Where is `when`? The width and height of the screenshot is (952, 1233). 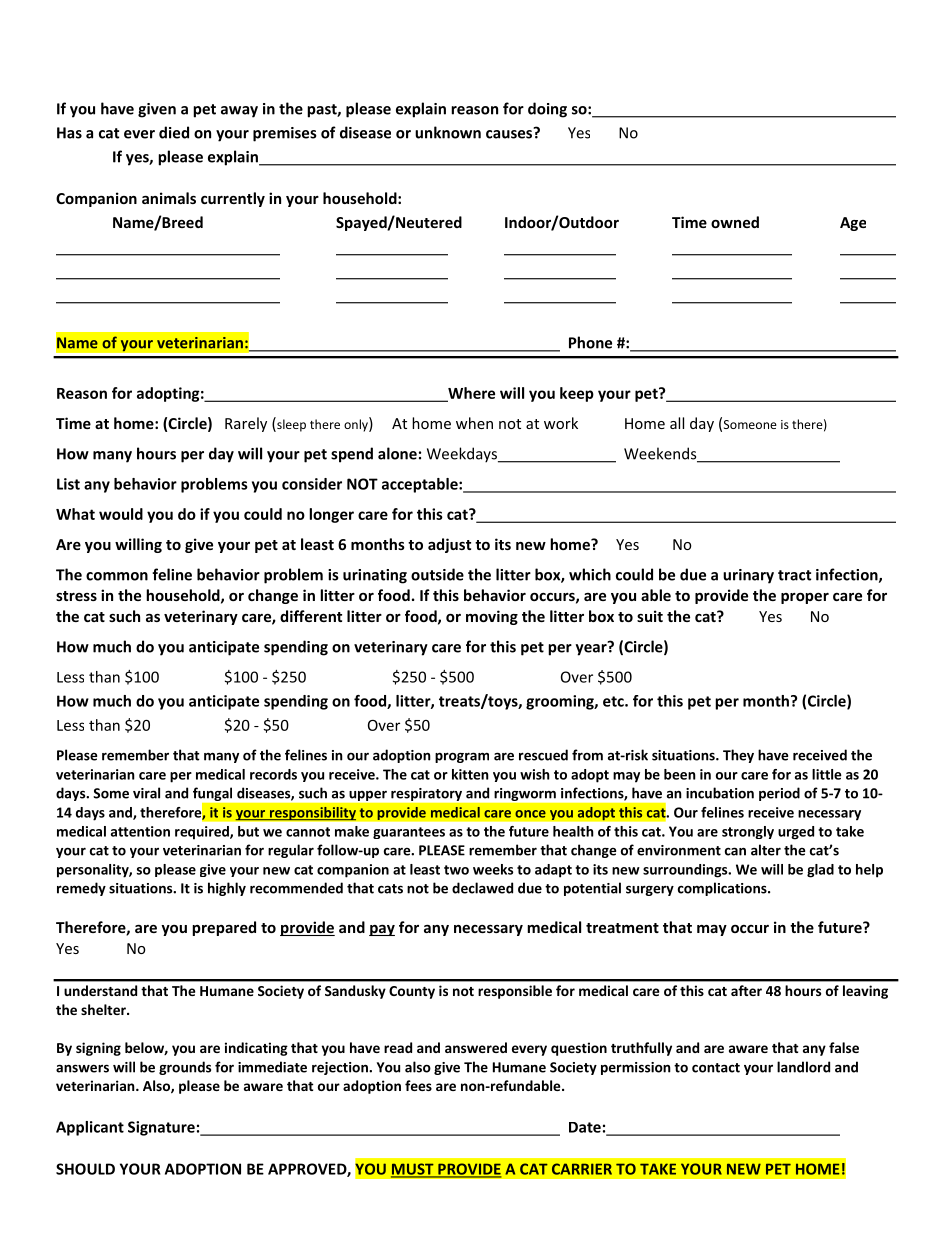
when is located at coordinates (474, 423).
